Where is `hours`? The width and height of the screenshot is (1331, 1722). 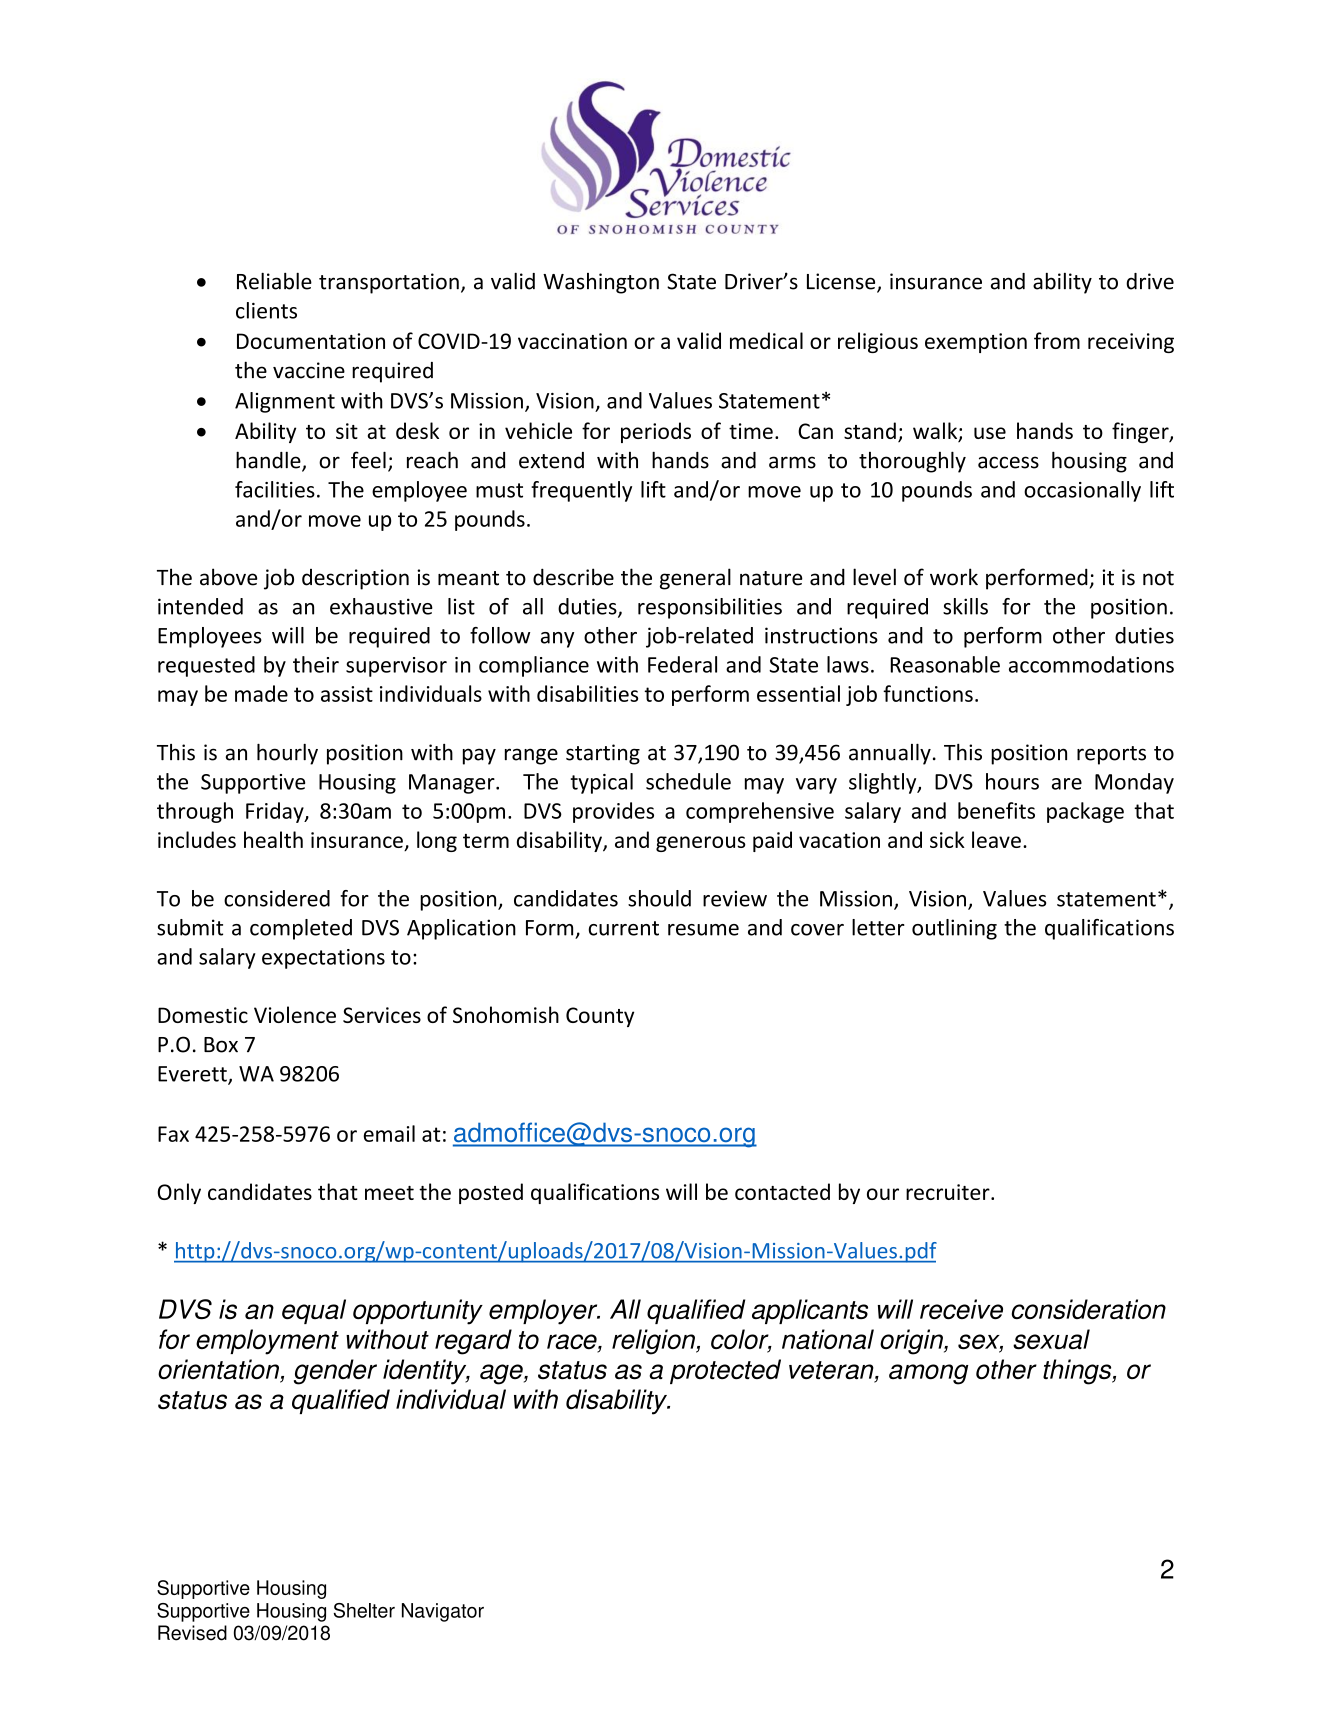 hours is located at coordinates (1012, 781).
